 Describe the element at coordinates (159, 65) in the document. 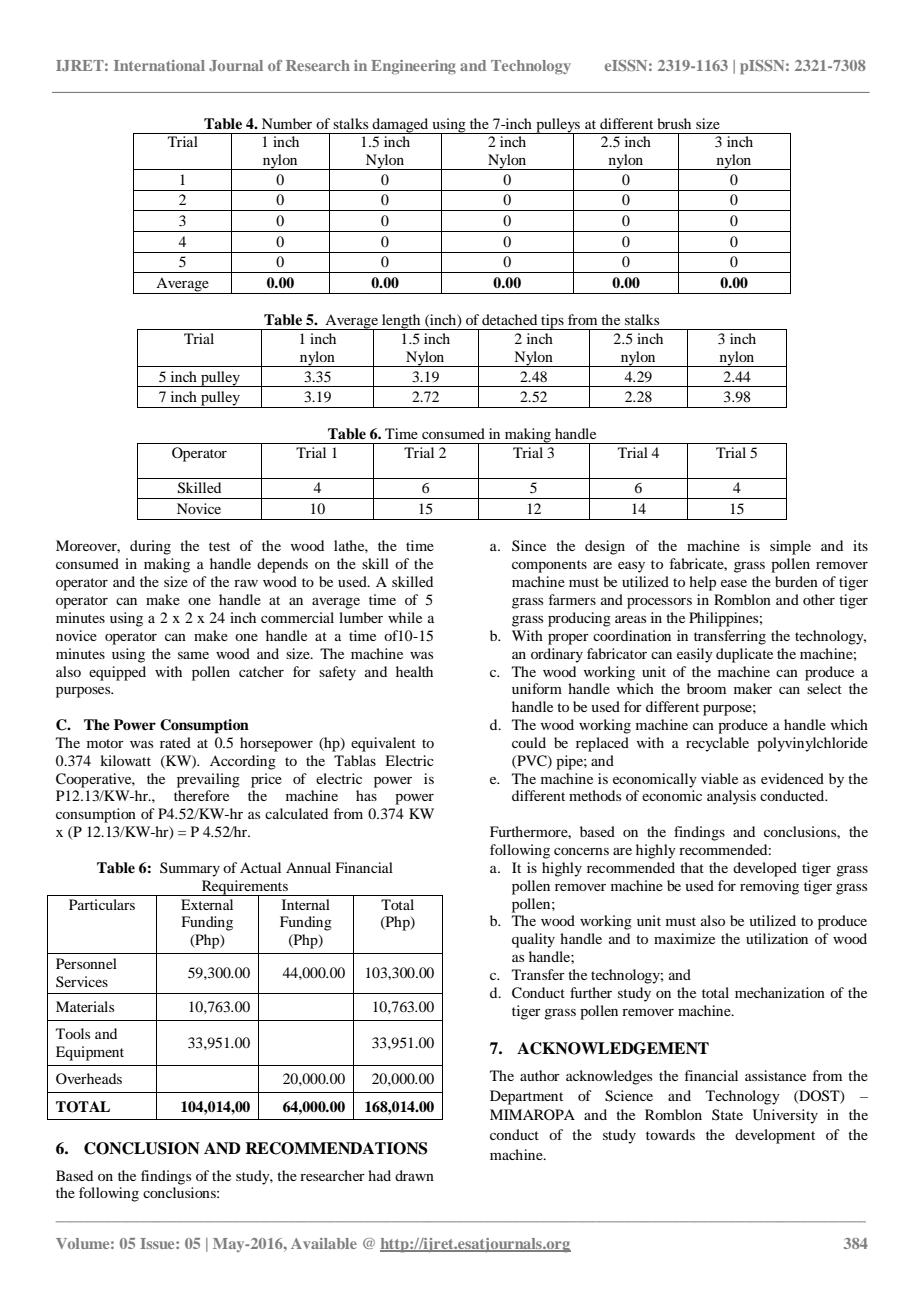

I see `International` at that location.
